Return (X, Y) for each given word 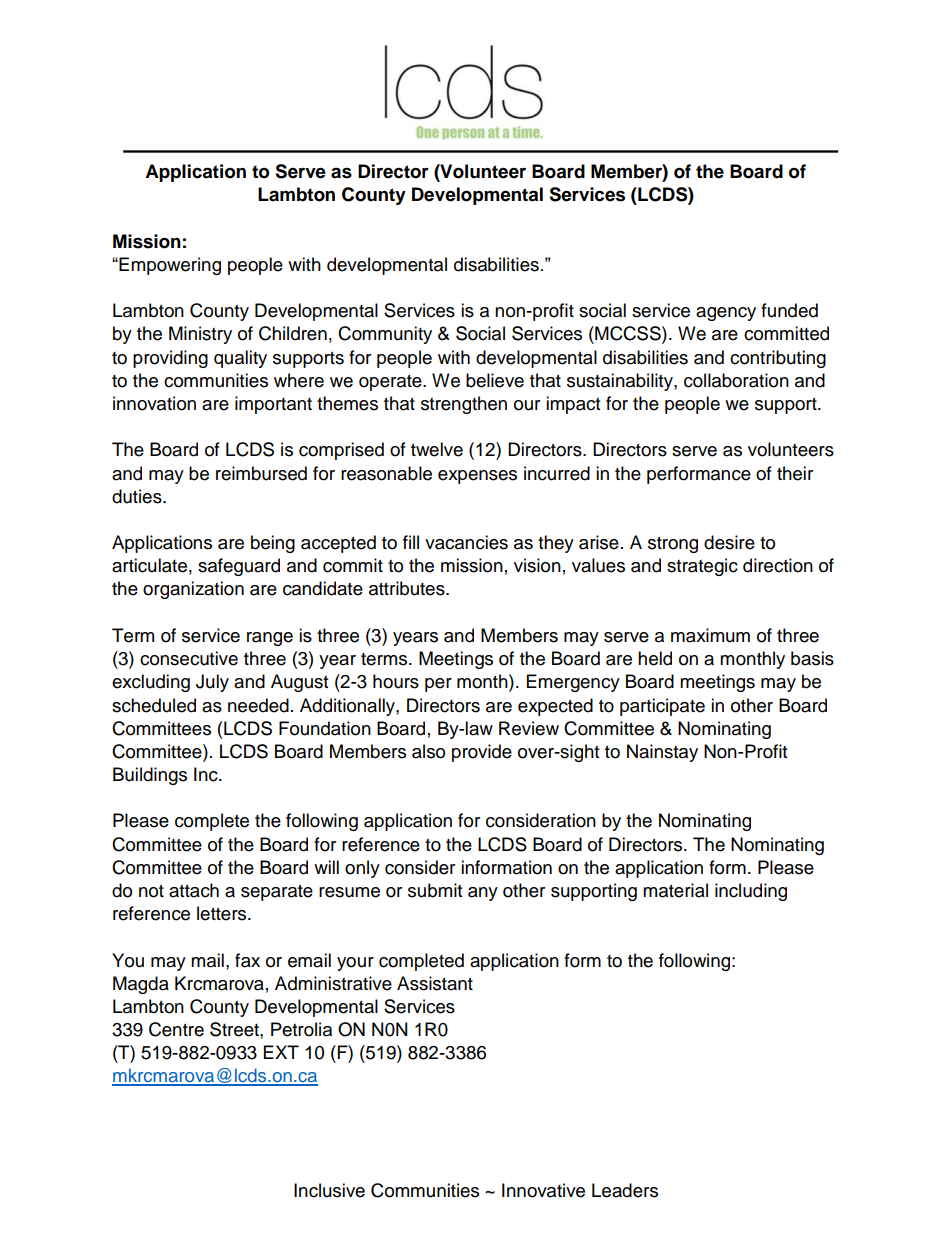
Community (385, 335)
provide (482, 753)
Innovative (543, 1190)
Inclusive (329, 1190)
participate (662, 707)
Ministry (200, 335)
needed (258, 705)
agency (726, 314)
